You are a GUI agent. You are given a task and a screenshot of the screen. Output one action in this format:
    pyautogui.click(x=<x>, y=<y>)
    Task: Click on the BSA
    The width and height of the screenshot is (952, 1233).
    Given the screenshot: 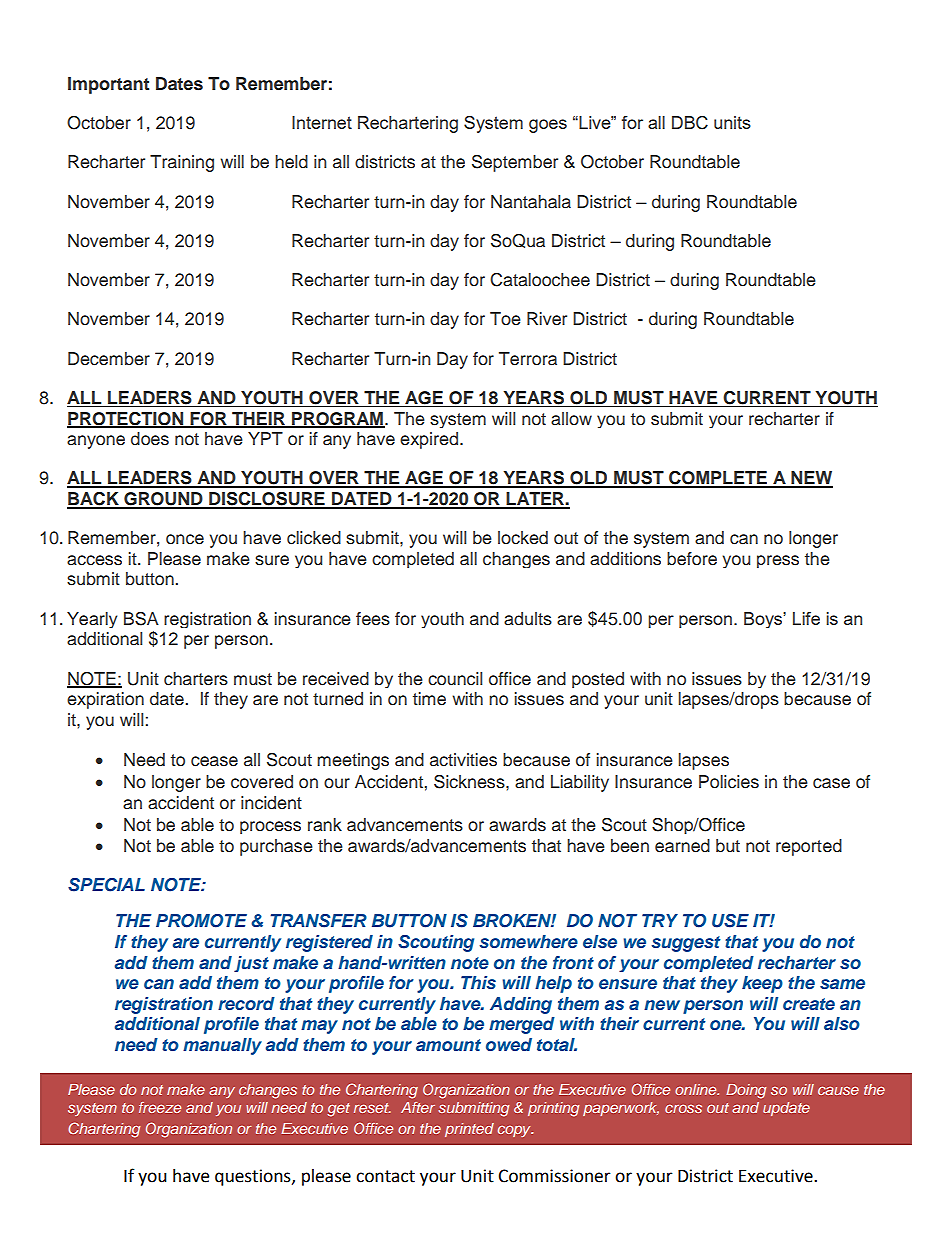 What is the action you would take?
    pyautogui.click(x=141, y=619)
